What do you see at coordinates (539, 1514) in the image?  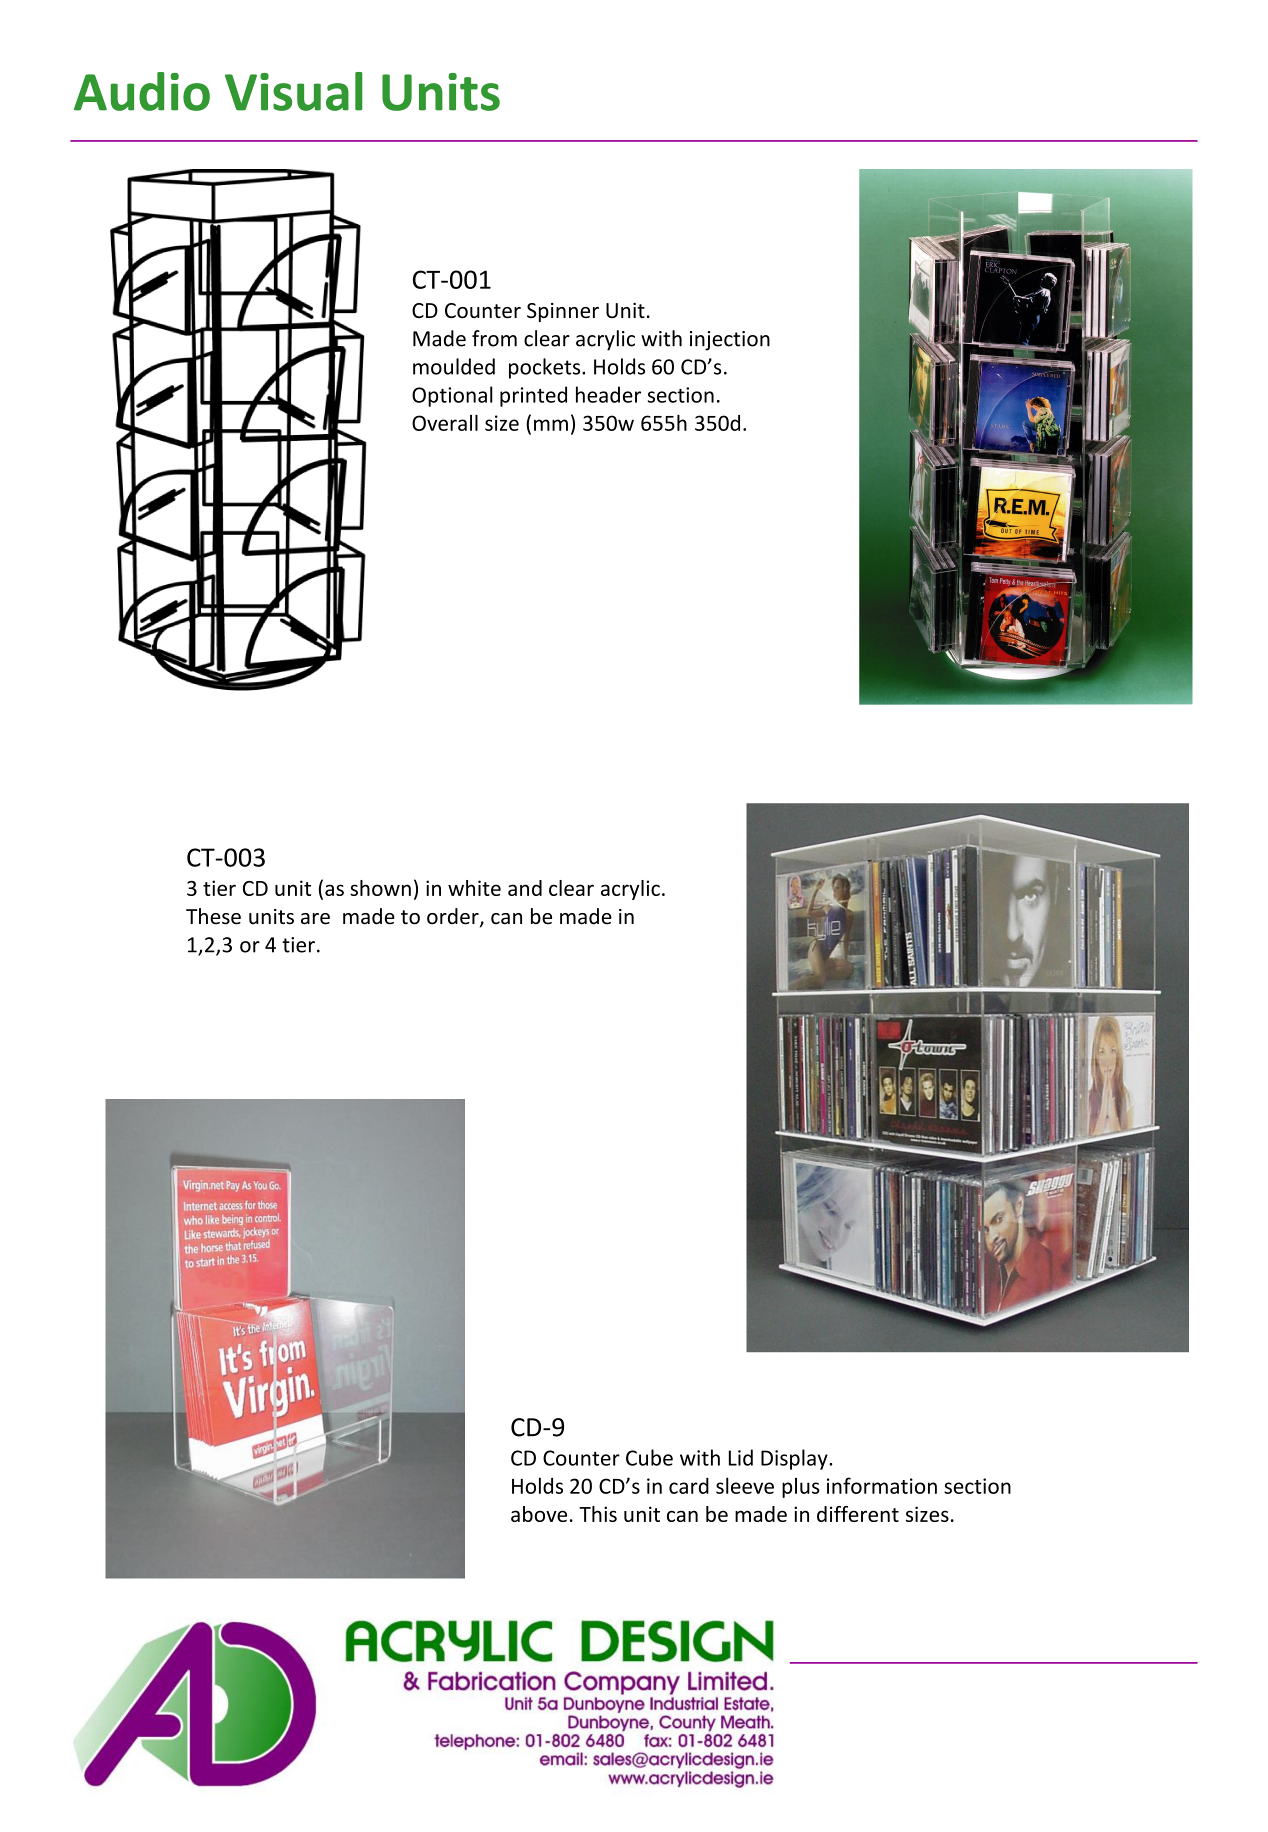 I see `above` at bounding box center [539, 1514].
